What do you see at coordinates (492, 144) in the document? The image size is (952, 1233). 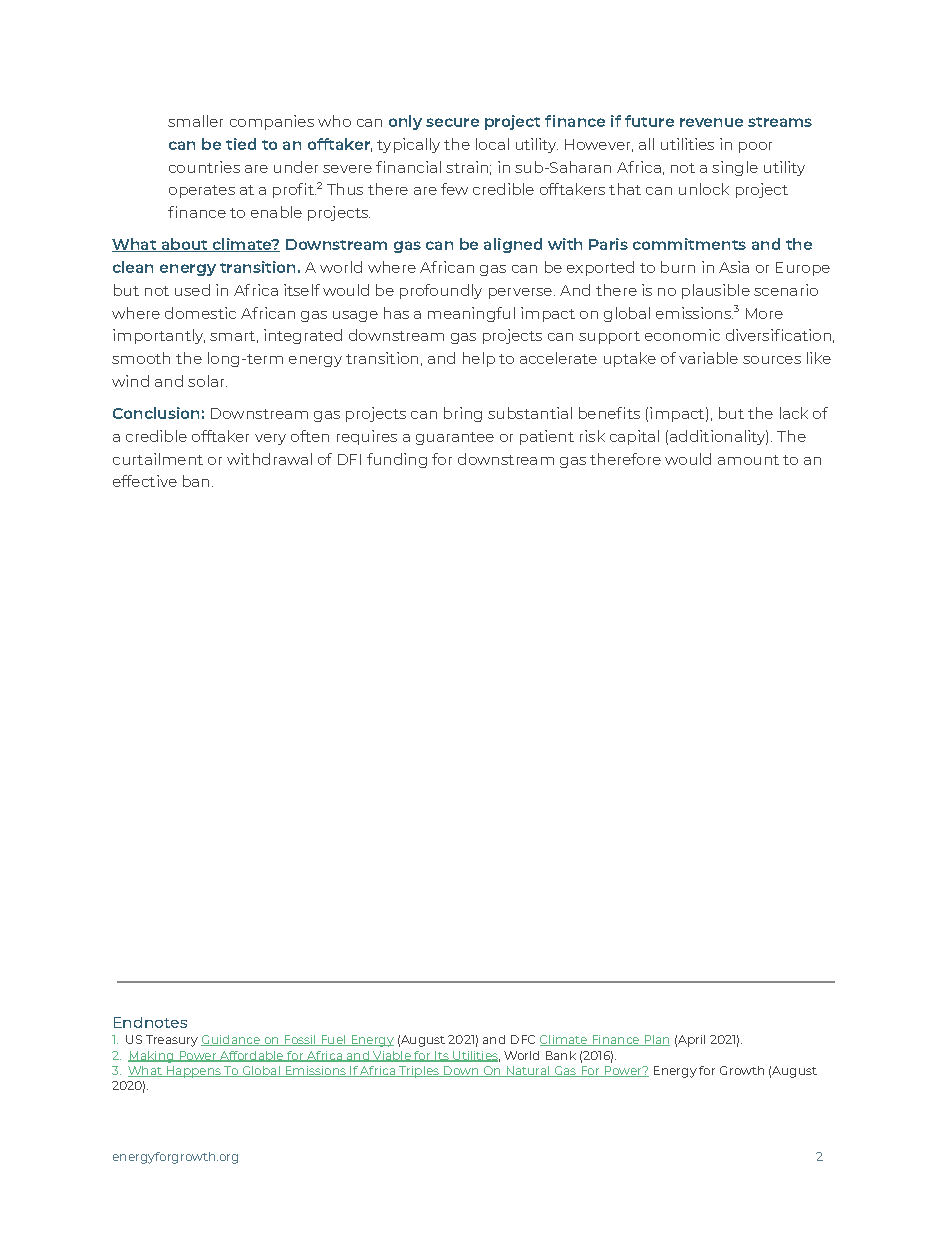 I see `local` at bounding box center [492, 144].
